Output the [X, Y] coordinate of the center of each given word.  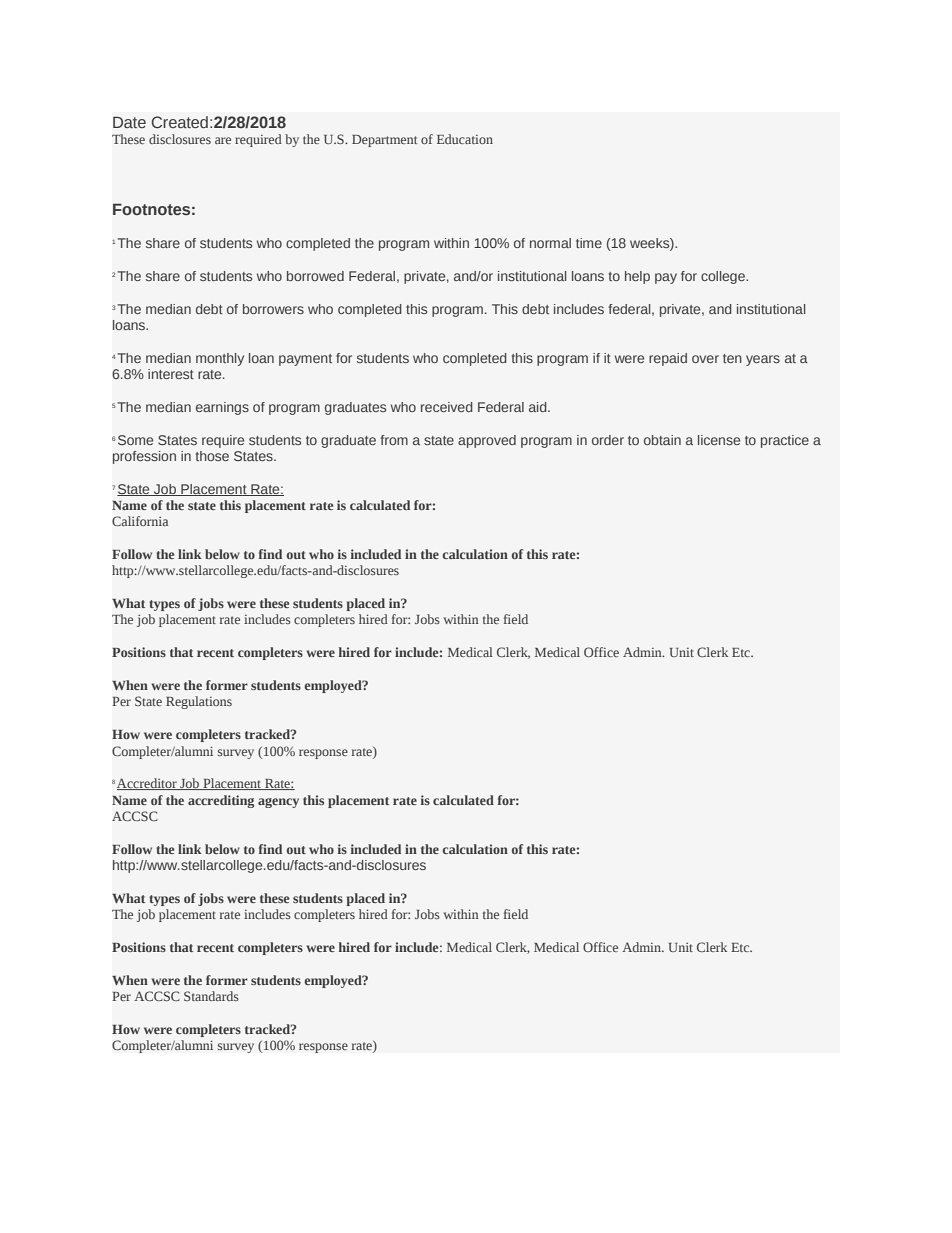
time [589, 243]
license [719, 440]
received [447, 407]
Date [129, 122]
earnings [222, 408]
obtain [662, 440]
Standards [211, 996]
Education [465, 139]
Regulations [199, 702]
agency [278, 803]
